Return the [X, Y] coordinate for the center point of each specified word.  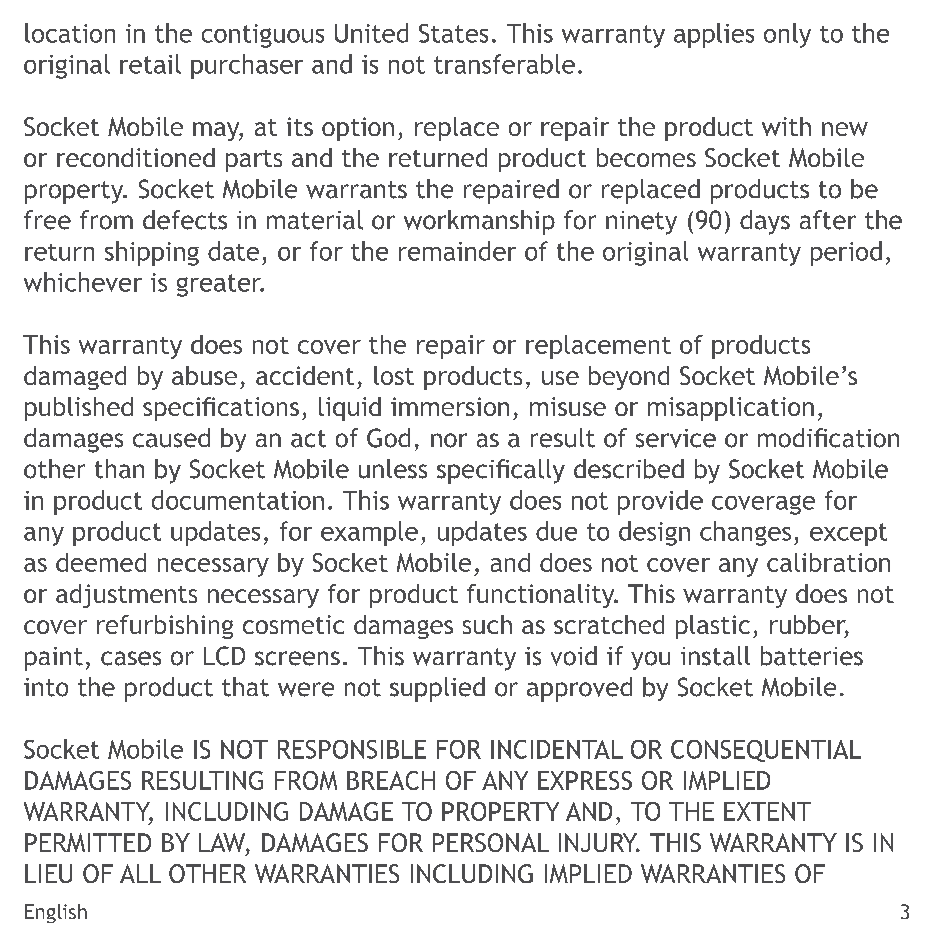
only [787, 35]
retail [150, 64]
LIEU [48, 873]
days [765, 222]
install [715, 656]
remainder [457, 251]
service [676, 438]
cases [131, 658]
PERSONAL [491, 842]
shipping [152, 253]
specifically [501, 471]
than [119, 469]
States [453, 33]
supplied [437, 689]
